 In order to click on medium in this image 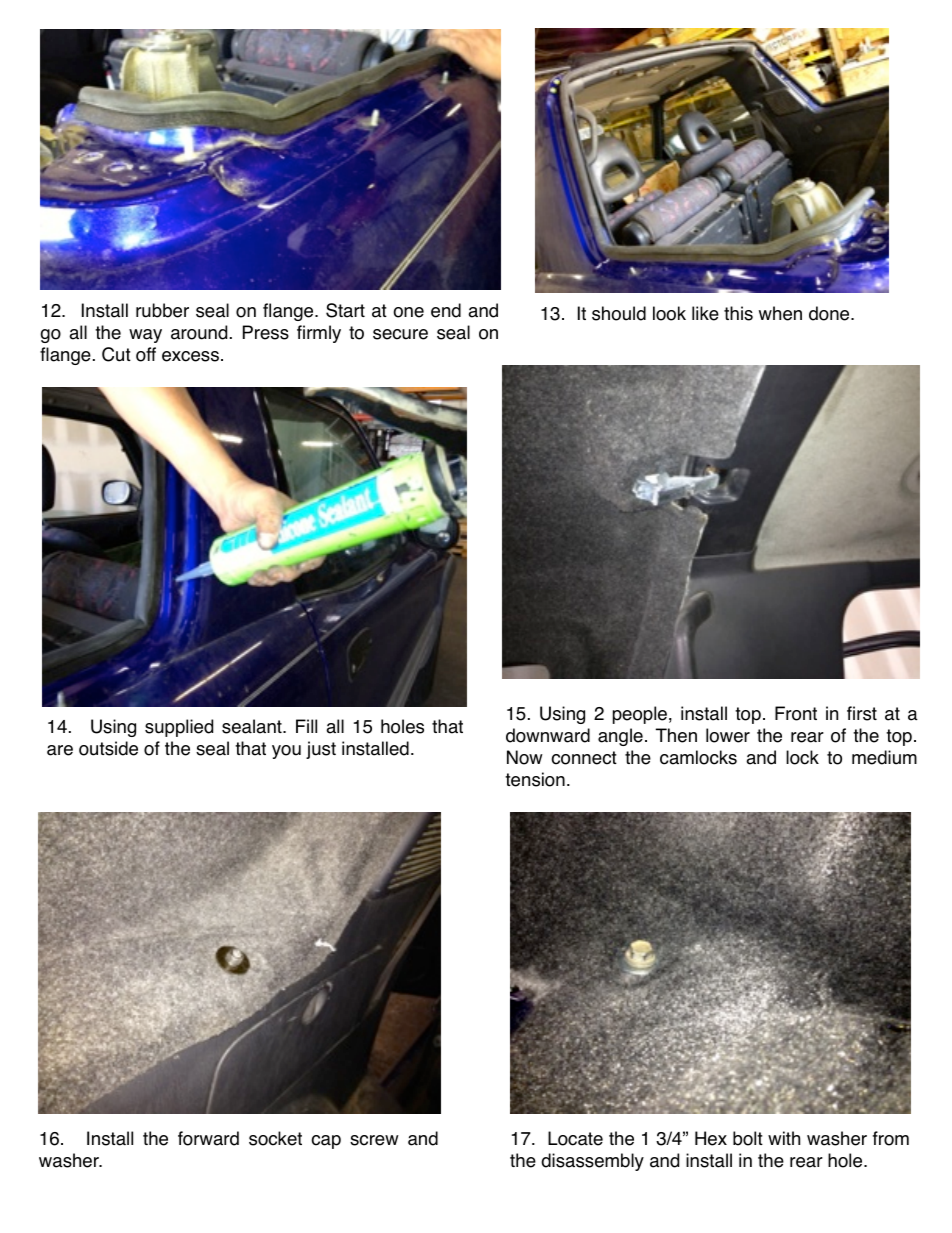, I will do `click(884, 757)`.
